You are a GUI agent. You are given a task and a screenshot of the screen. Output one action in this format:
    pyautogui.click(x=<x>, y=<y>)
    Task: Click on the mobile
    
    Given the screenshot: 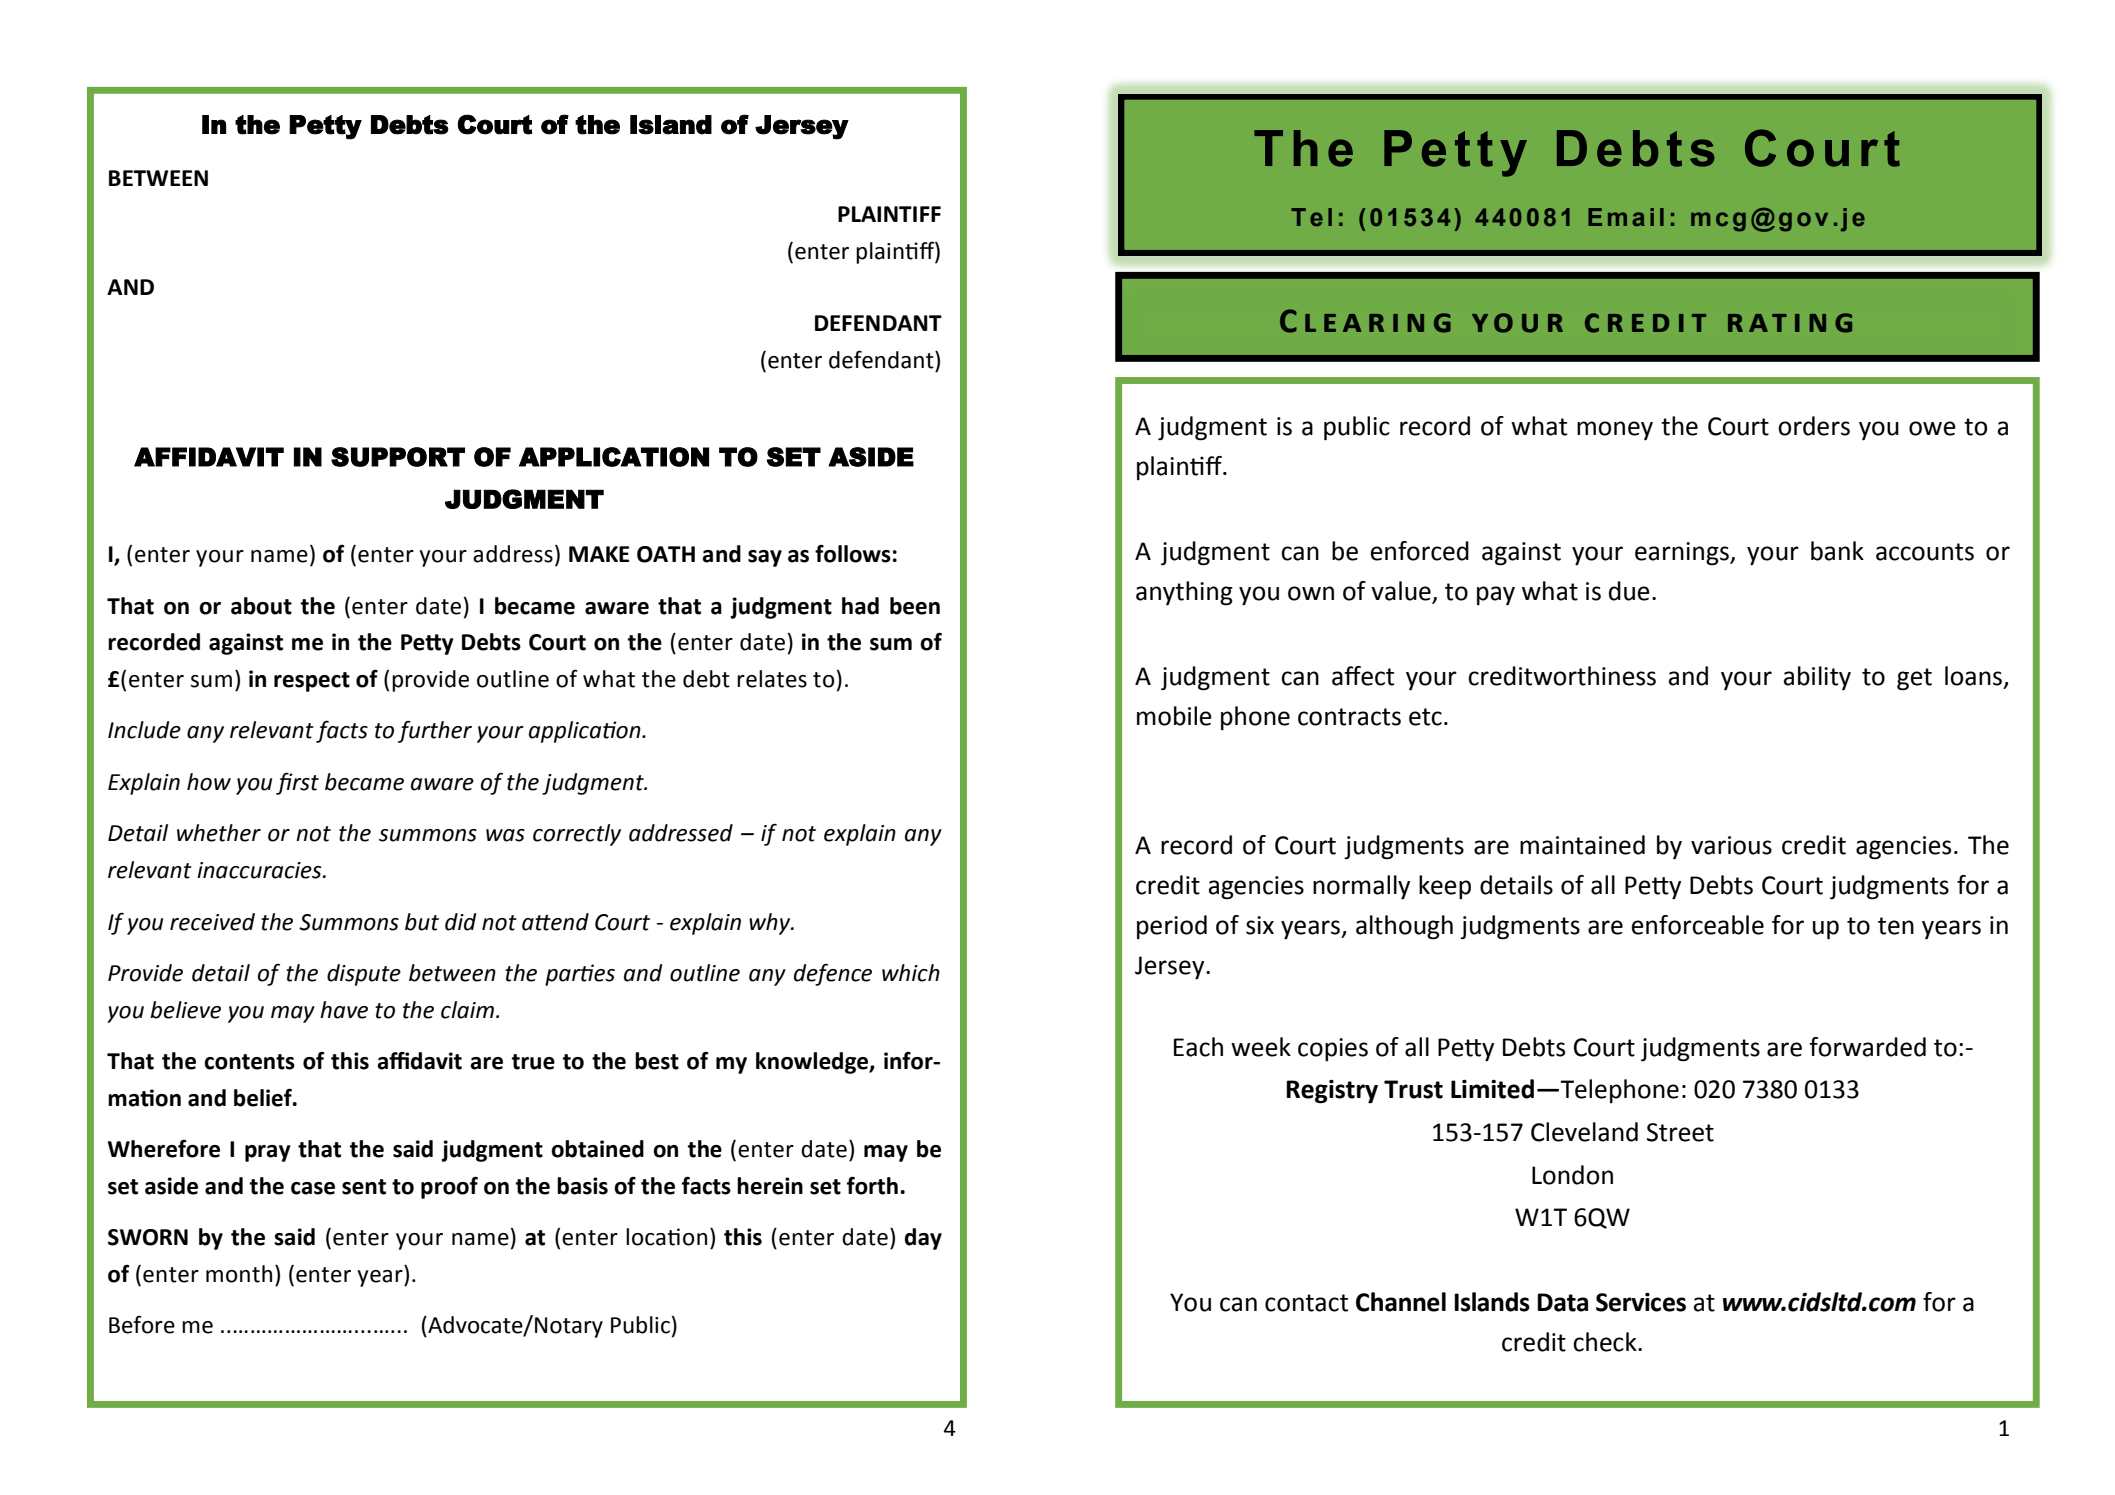 What is the action you would take?
    pyautogui.click(x=1174, y=716)
